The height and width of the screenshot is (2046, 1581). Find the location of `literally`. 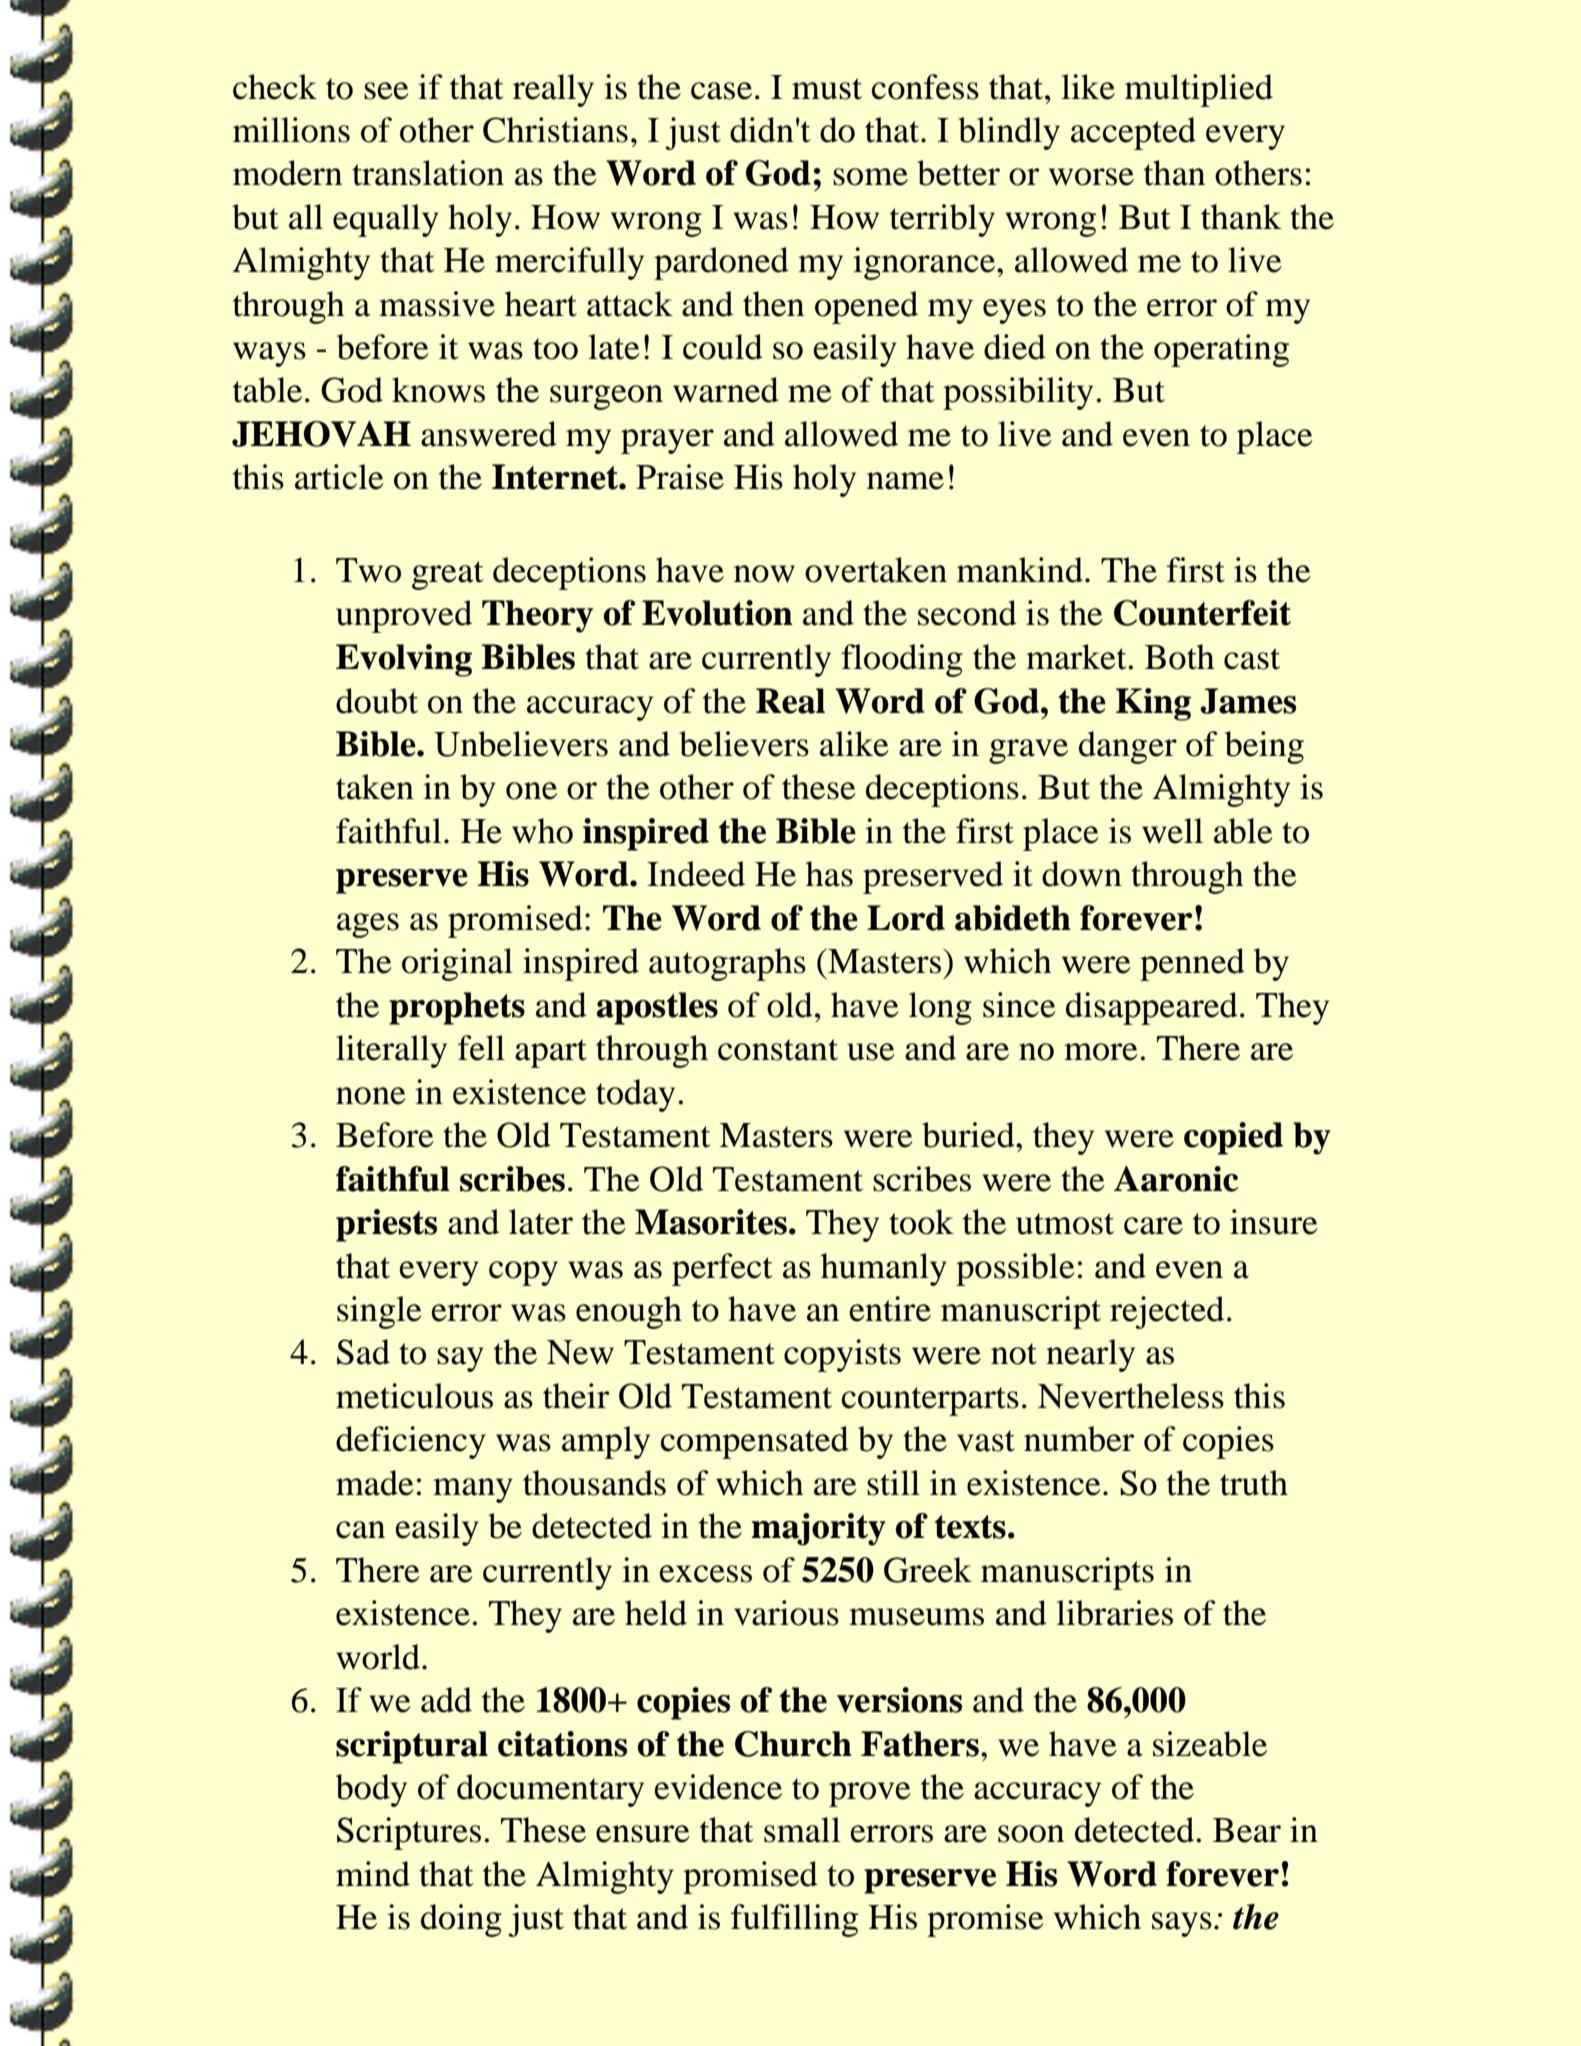

literally is located at coordinates (391, 1051).
